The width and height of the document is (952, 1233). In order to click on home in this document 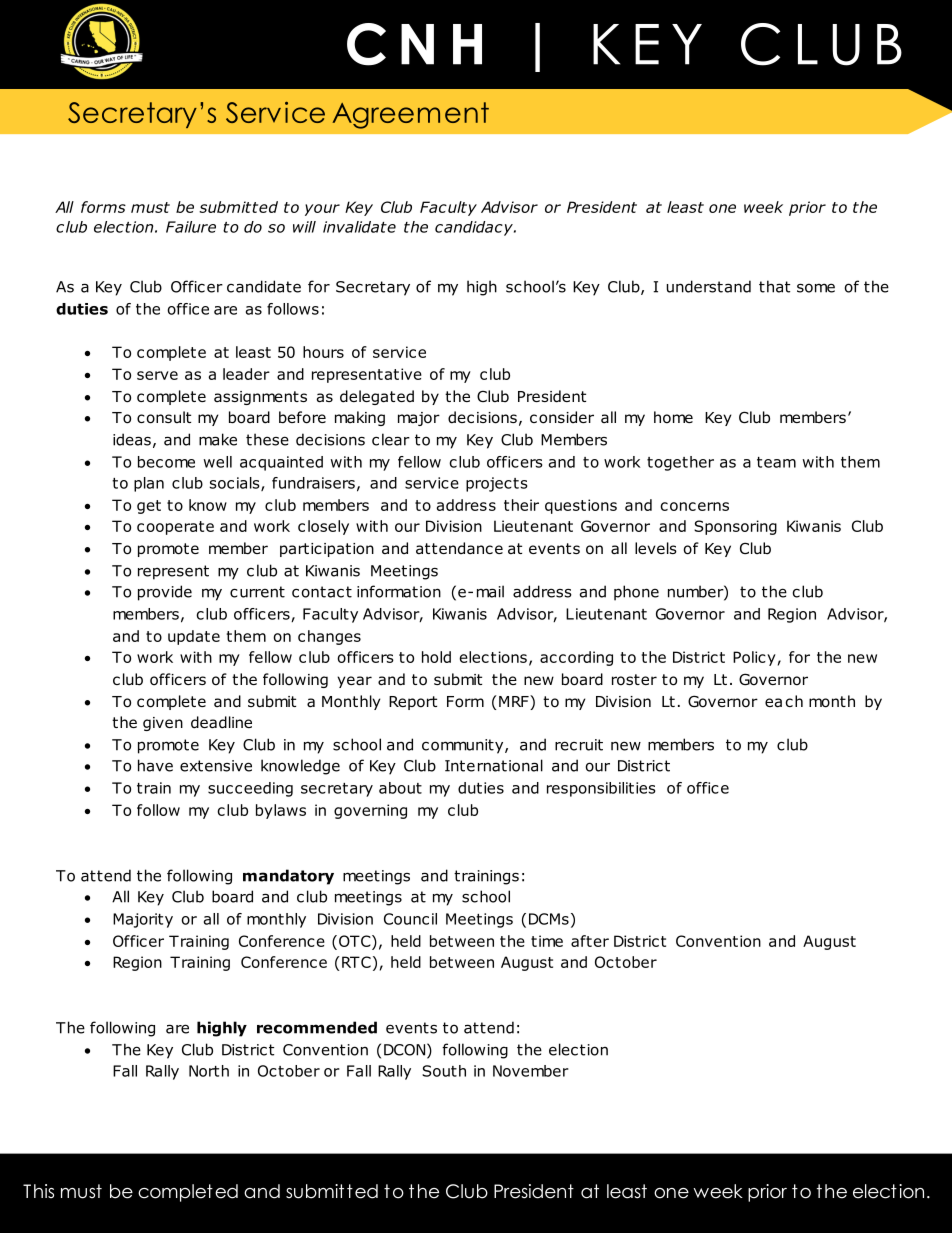, I will do `click(673, 417)`.
